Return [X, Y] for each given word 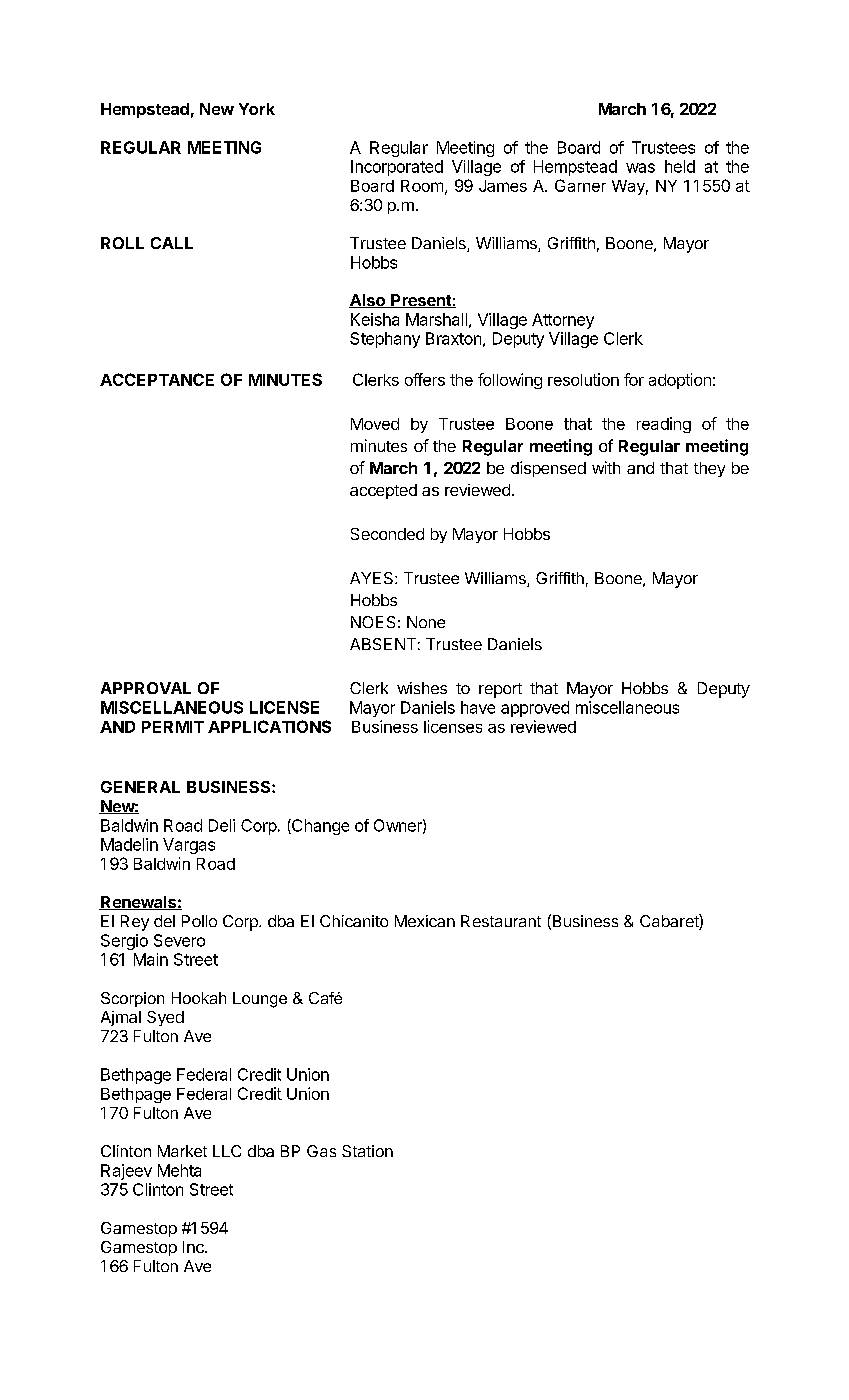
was [640, 168]
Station [367, 1151]
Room [422, 186]
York [257, 109]
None [426, 622]
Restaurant [501, 921]
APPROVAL [146, 688]
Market [182, 1151]
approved [535, 709]
